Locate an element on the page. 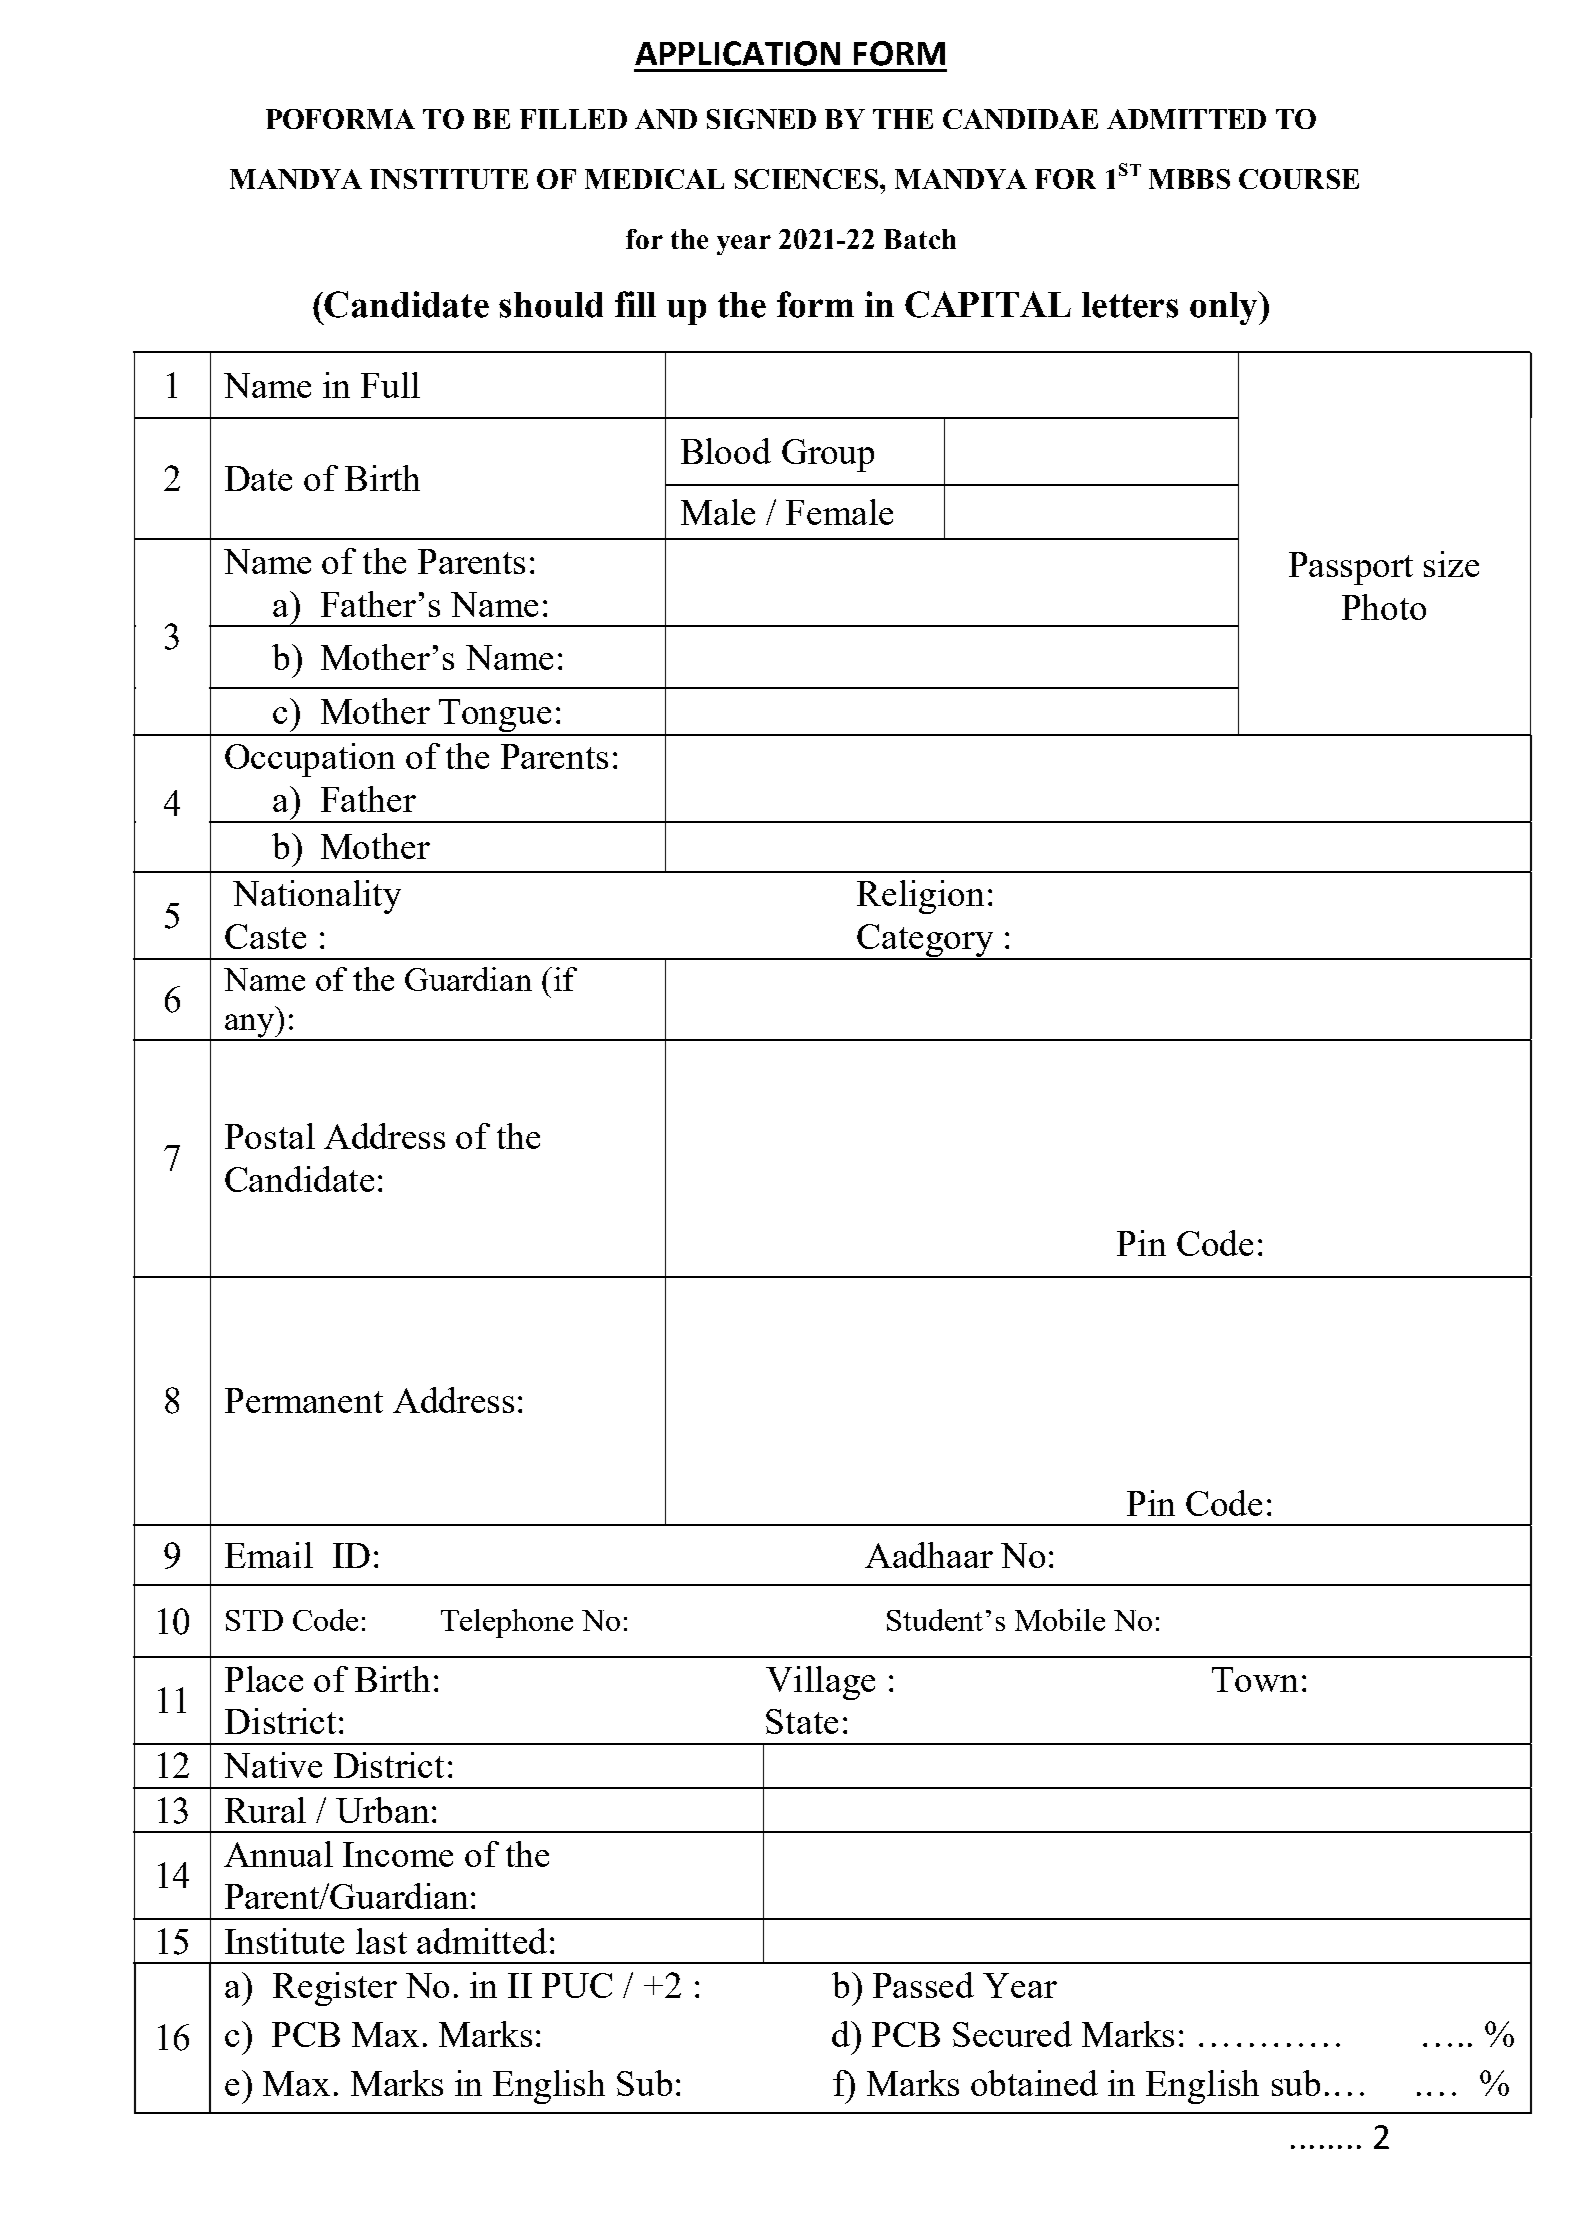 The height and width of the page is (2238, 1582). Register is located at coordinates (335, 1989).
